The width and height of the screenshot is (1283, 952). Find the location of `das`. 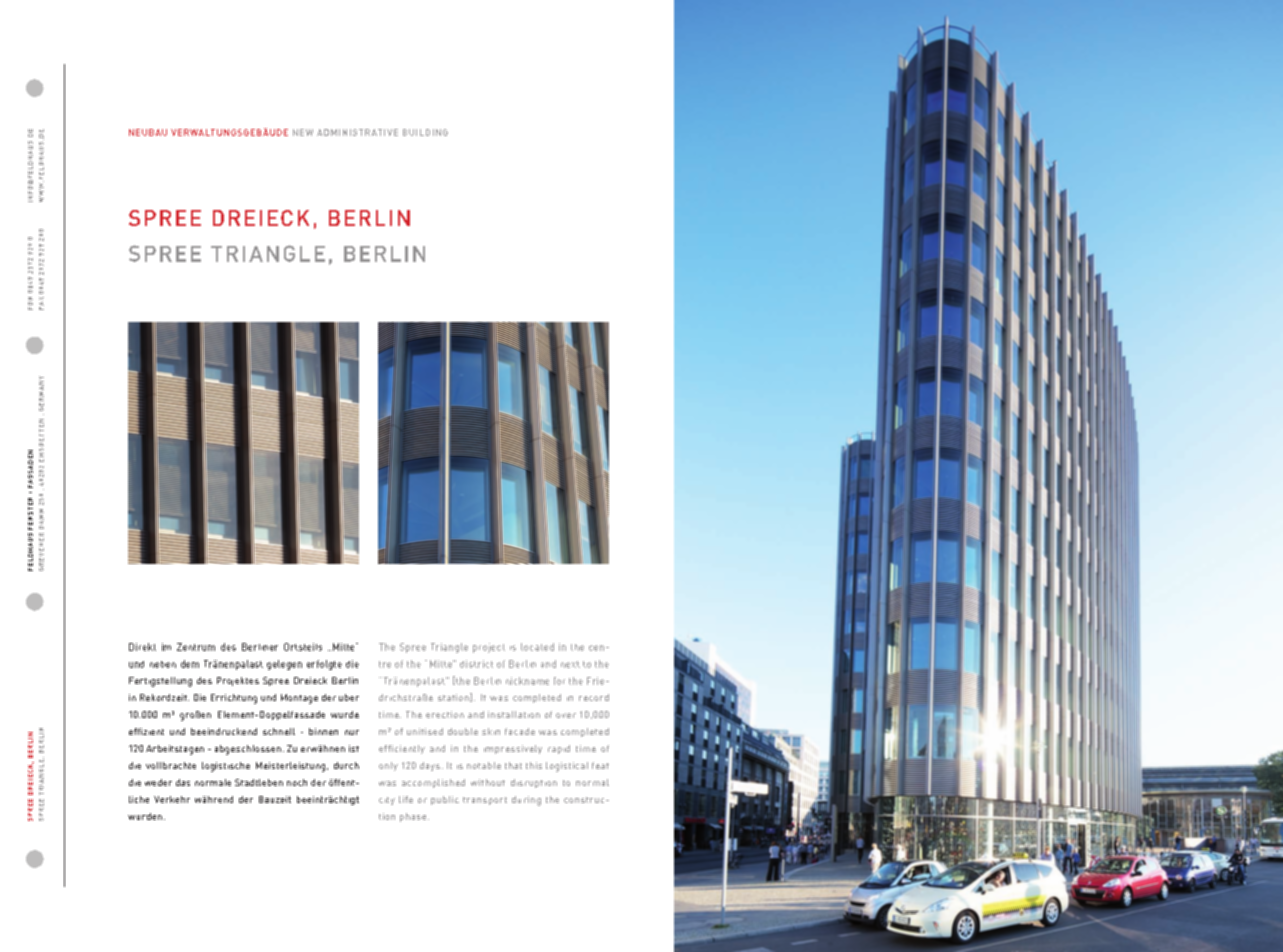

das is located at coordinates (183, 782).
